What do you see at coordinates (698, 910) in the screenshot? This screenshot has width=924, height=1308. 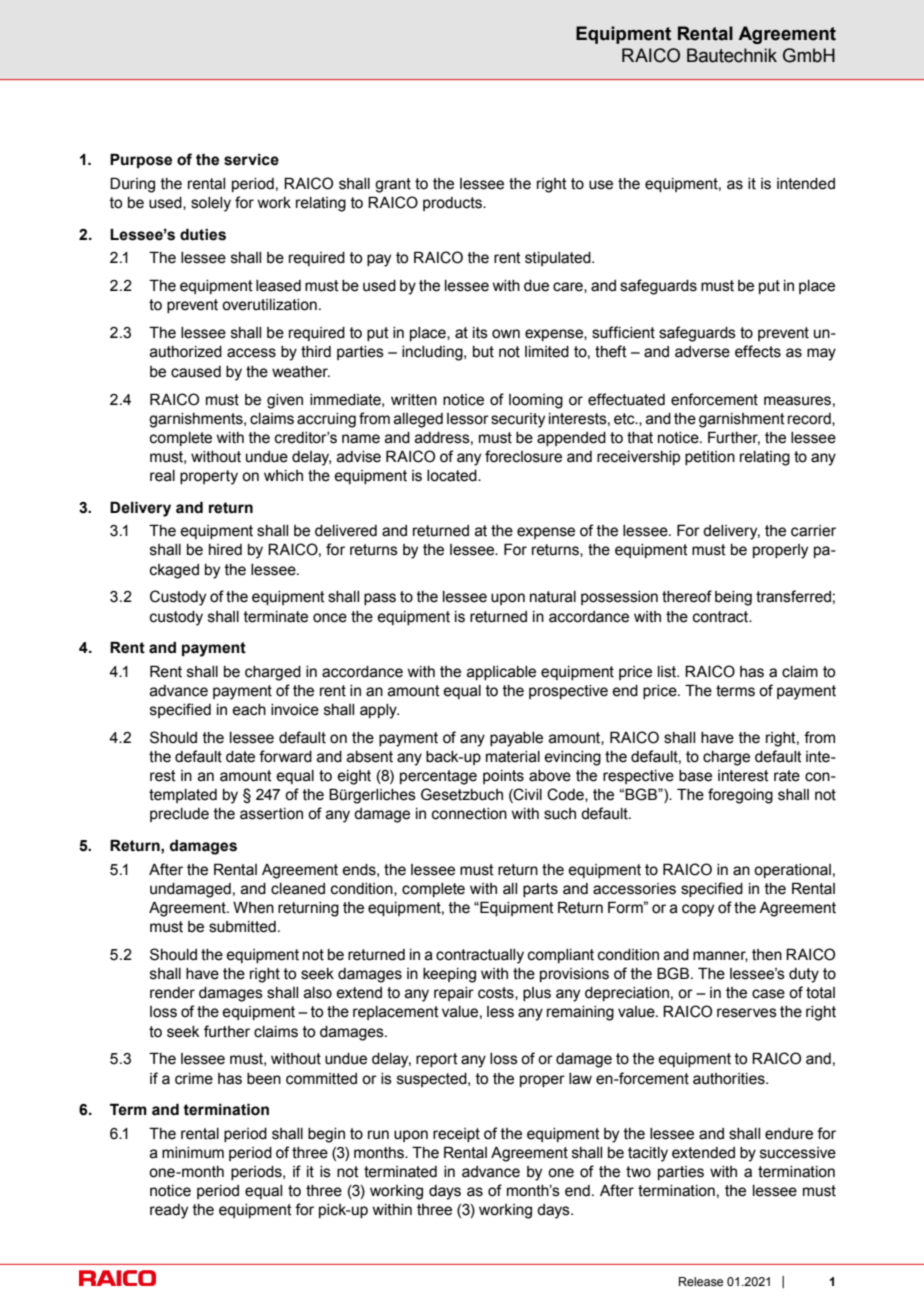 I see `copy` at bounding box center [698, 910].
